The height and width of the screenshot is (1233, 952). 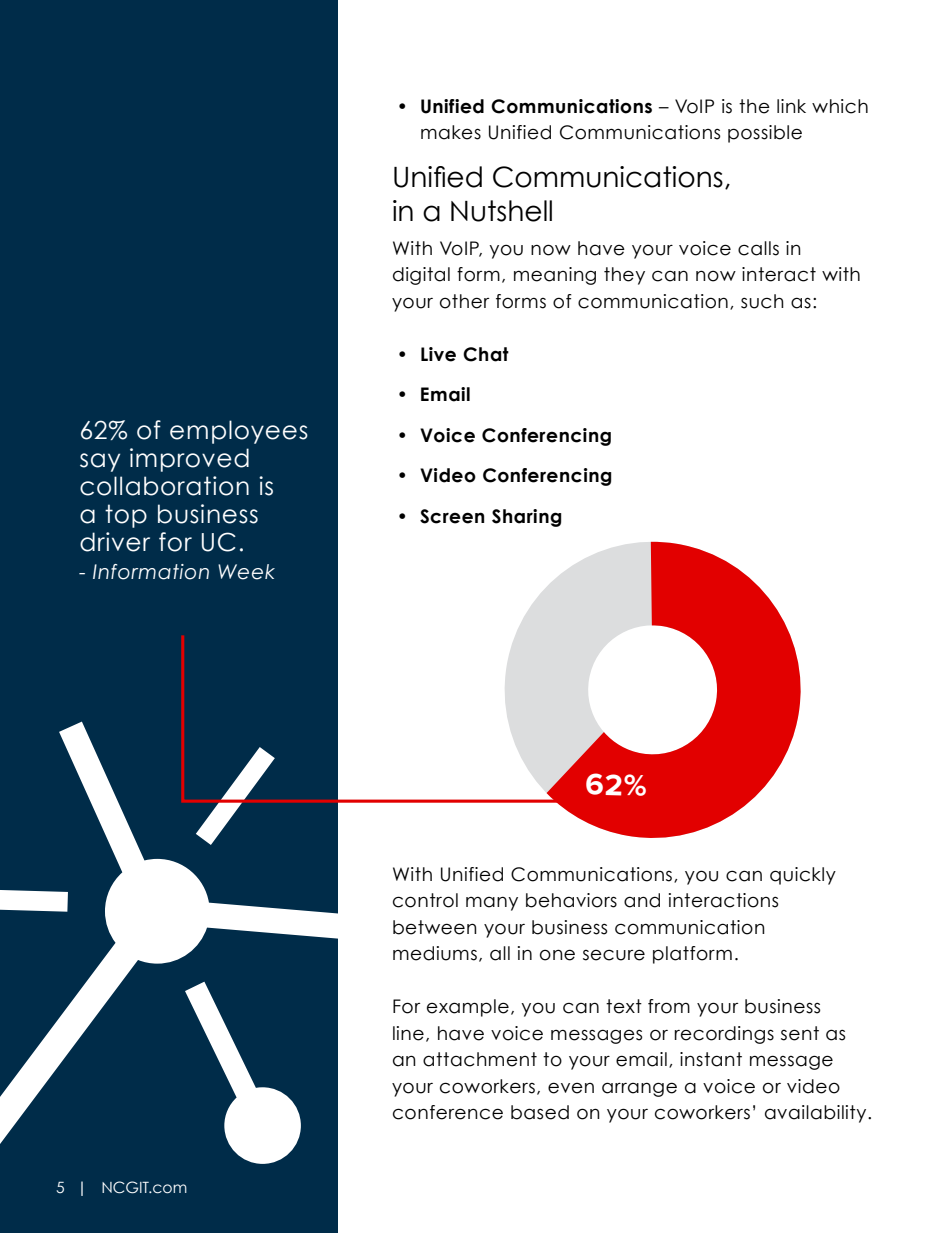 I want to click on quickly, so click(x=803, y=876).
